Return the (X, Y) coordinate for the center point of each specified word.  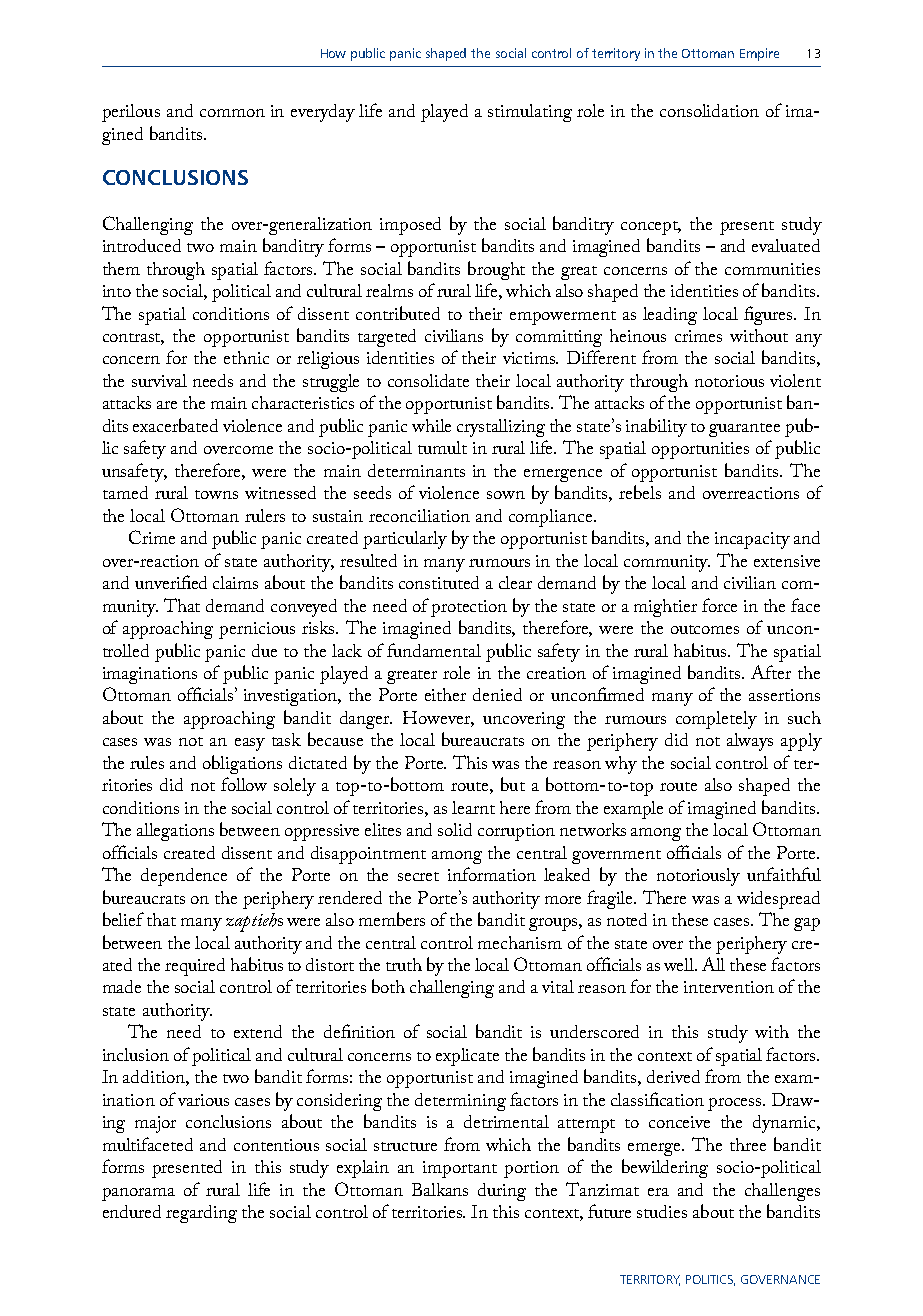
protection (469, 608)
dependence (184, 877)
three (748, 1144)
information (492, 874)
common (232, 113)
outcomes (705, 629)
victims (530, 358)
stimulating (530, 113)
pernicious (257, 630)
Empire (759, 54)
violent (795, 380)
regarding (201, 1214)
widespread (778, 900)
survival (159, 380)
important (460, 1169)
